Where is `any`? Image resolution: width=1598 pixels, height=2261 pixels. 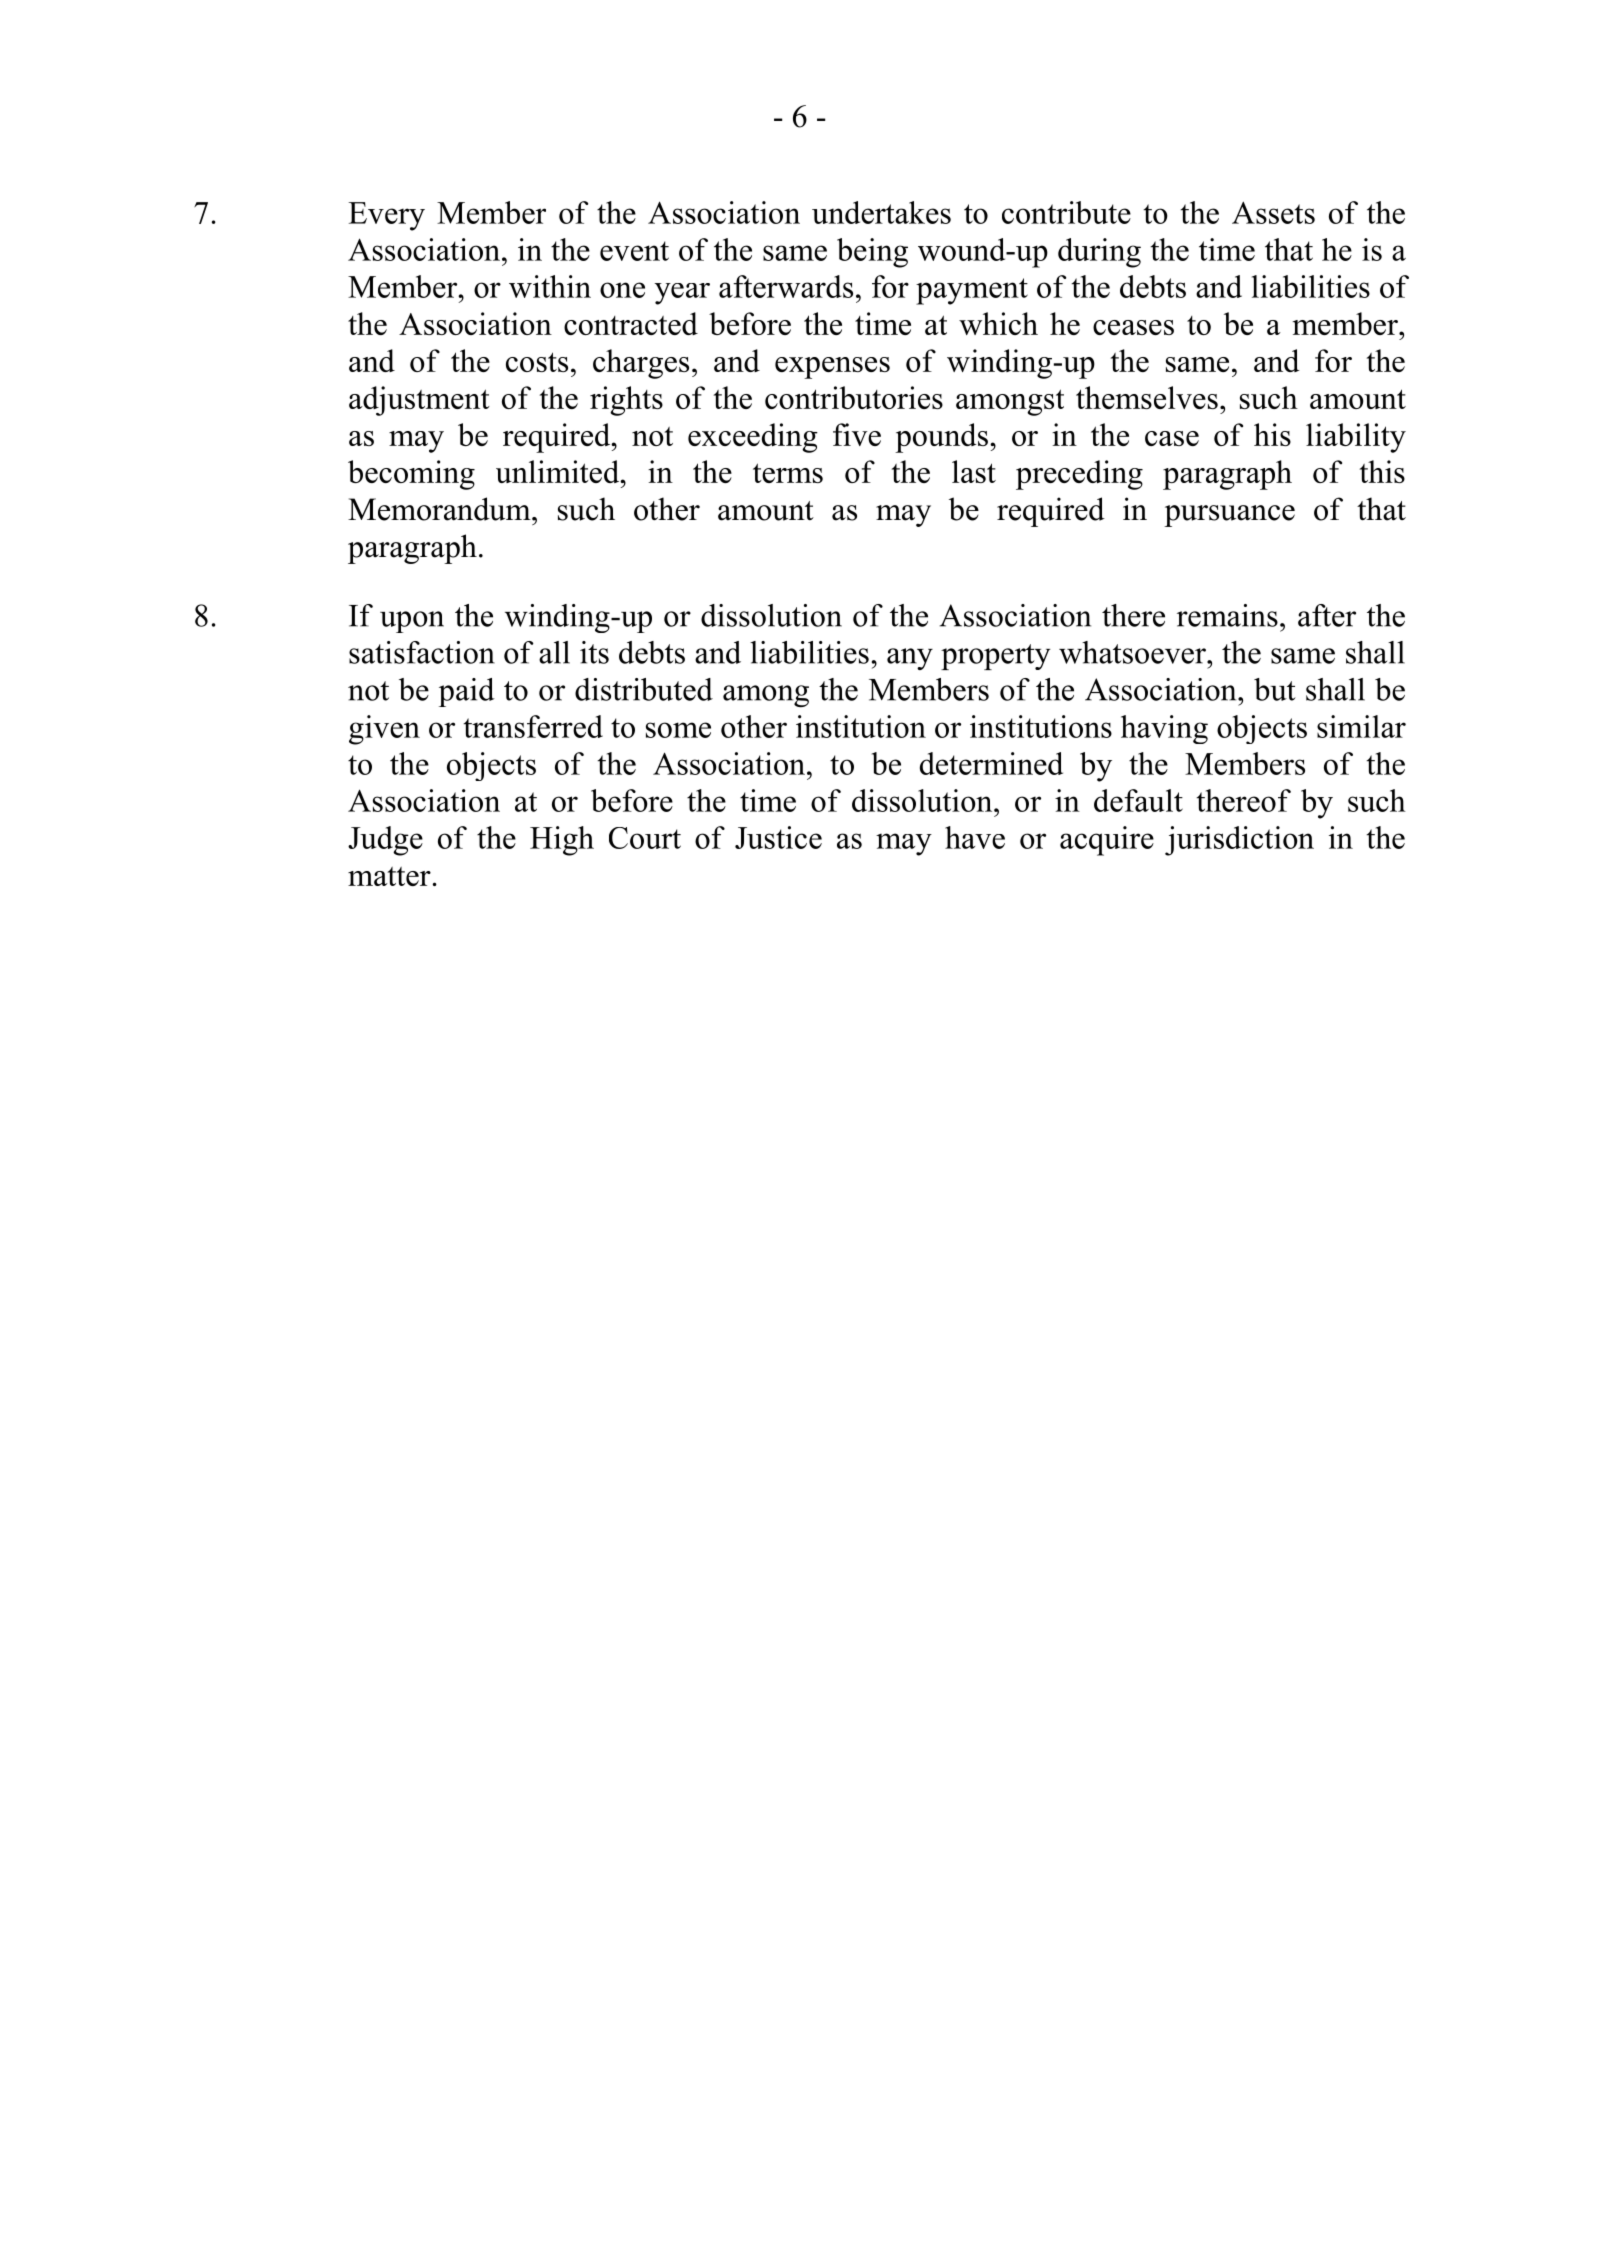
any is located at coordinates (910, 659).
